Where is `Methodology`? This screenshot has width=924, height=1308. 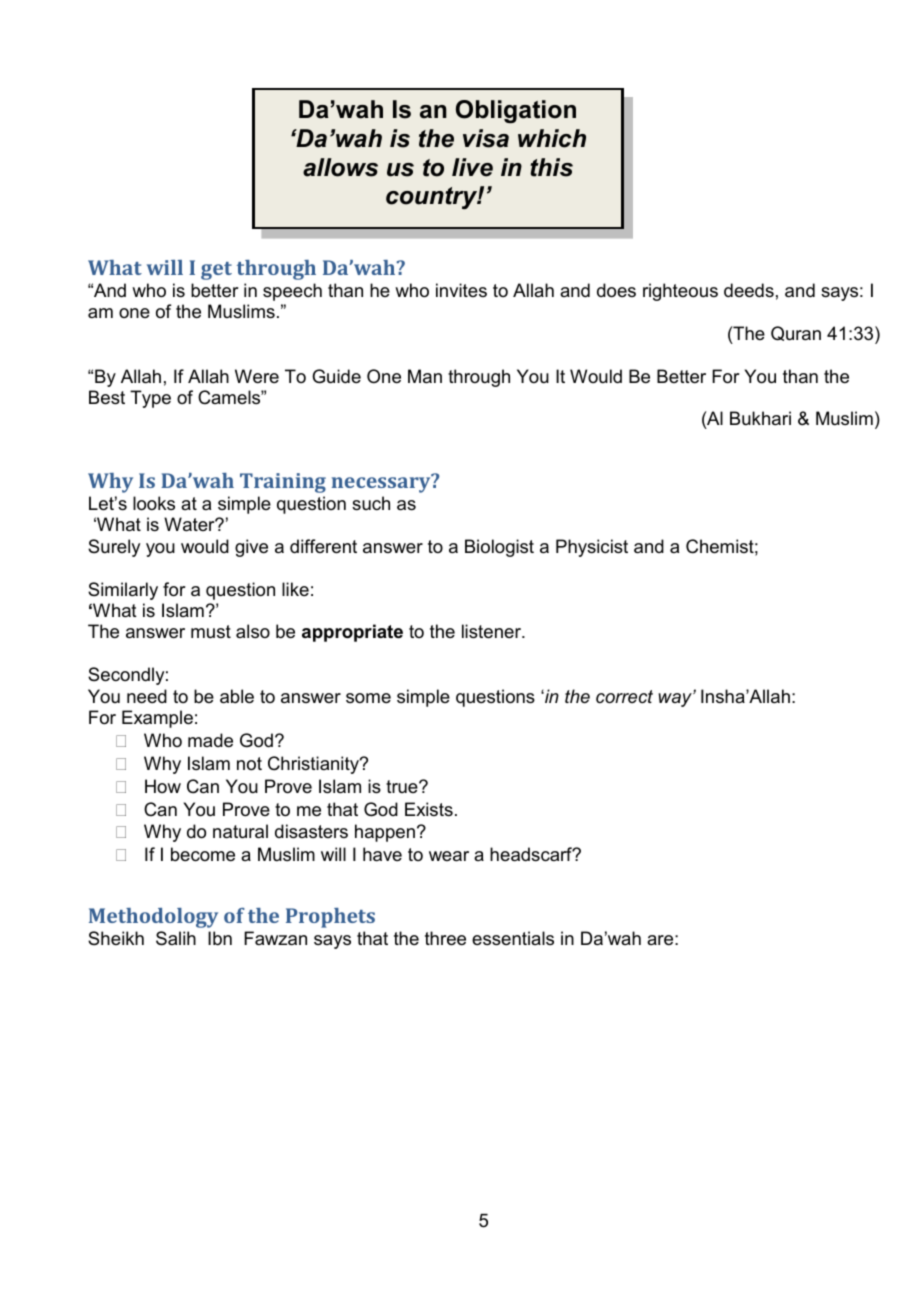
Methodology is located at coordinates (153, 918).
